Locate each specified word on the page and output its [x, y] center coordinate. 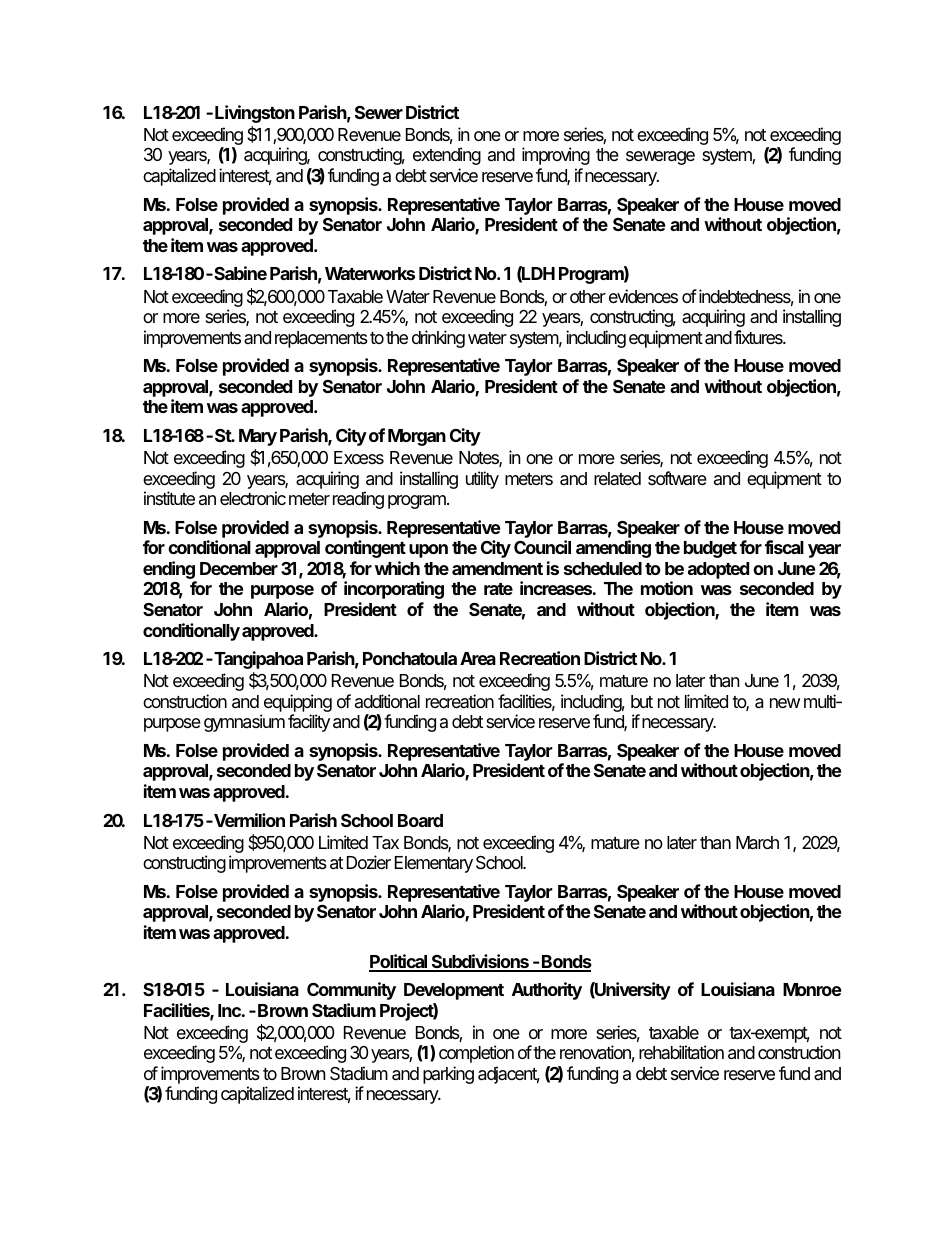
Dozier [369, 862]
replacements [321, 339]
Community [351, 991]
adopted [718, 570]
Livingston [255, 114]
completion [476, 1054]
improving [556, 156]
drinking [438, 339]
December [239, 568]
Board [420, 820]
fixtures [759, 337]
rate [498, 589]
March [757, 843]
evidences [643, 296]
